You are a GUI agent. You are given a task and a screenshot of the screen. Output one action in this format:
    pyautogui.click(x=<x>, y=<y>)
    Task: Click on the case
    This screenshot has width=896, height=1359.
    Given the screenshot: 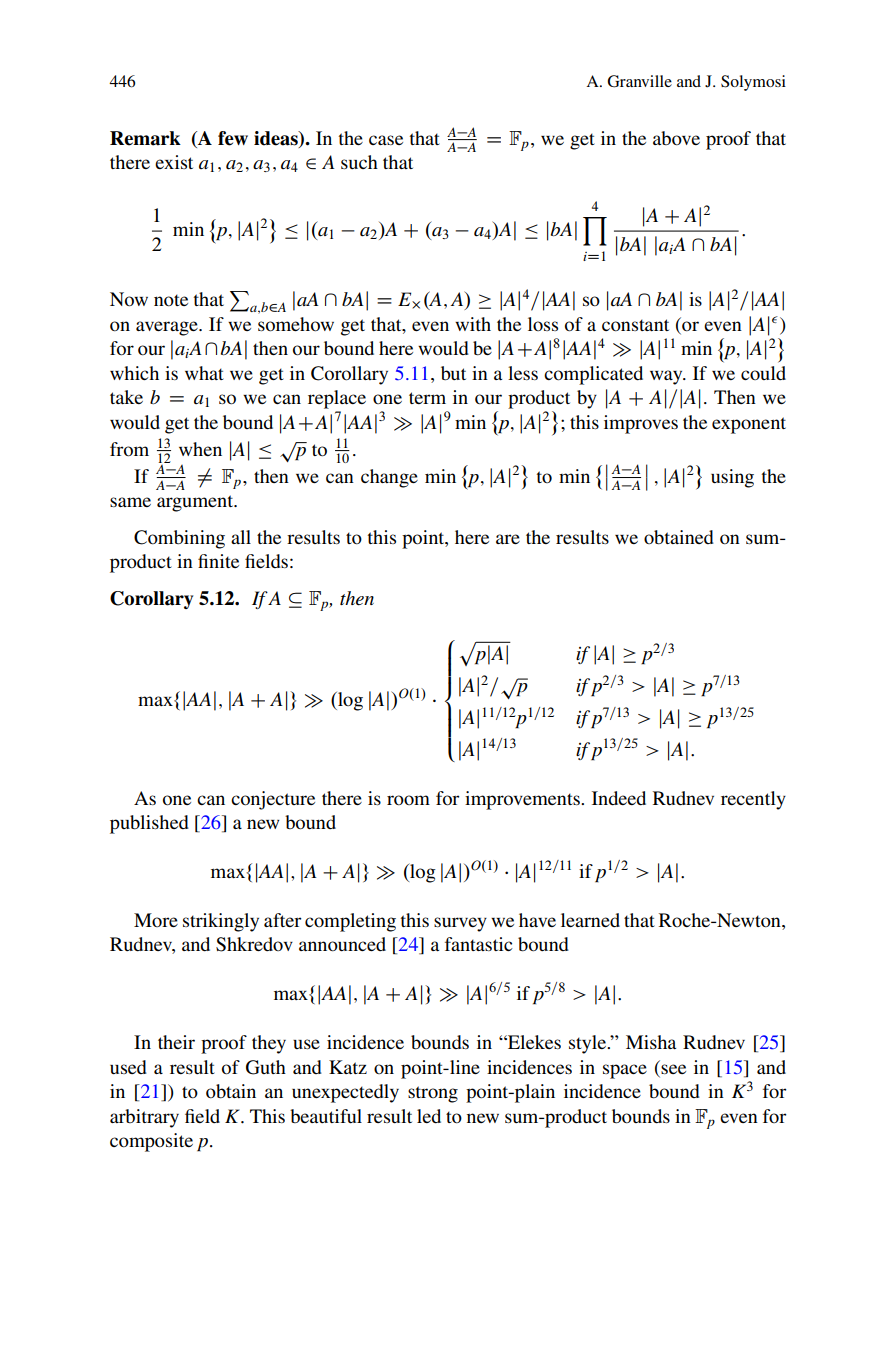 What is the action you would take?
    pyautogui.click(x=386, y=140)
